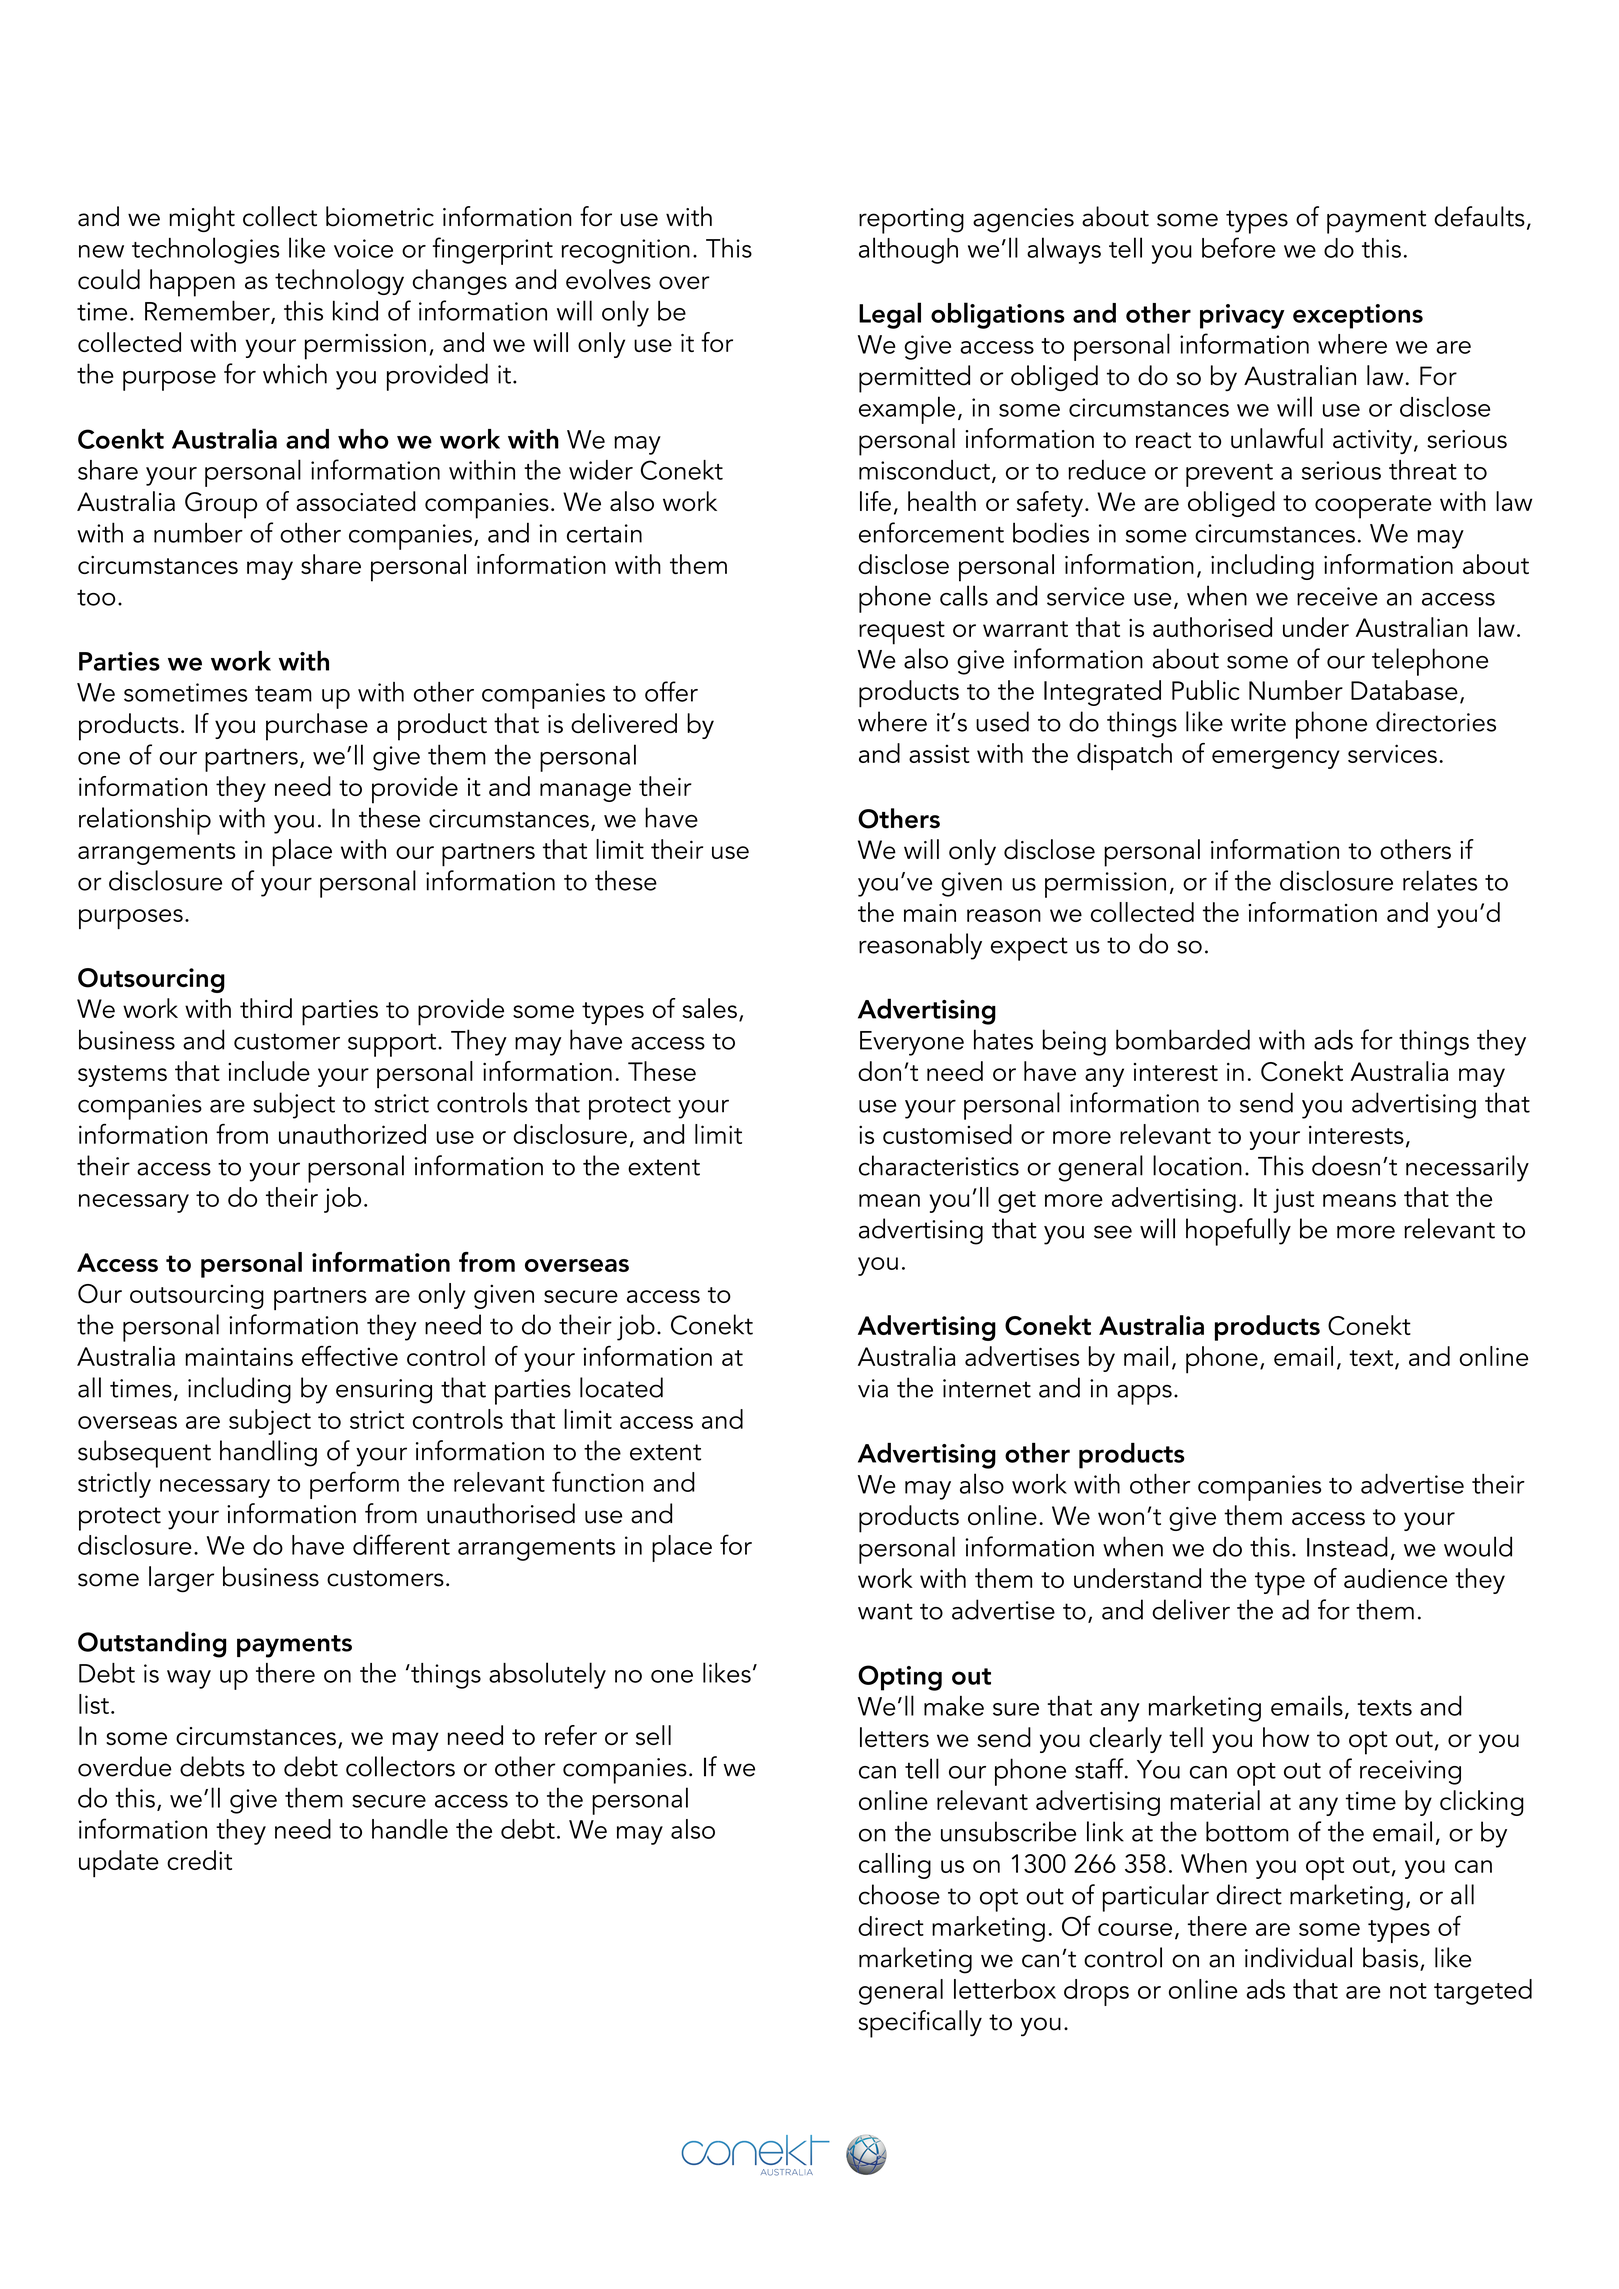 Image resolution: width=1619 pixels, height=2289 pixels. What do you see at coordinates (890, 315) in the screenshot?
I see `Legal` at bounding box center [890, 315].
